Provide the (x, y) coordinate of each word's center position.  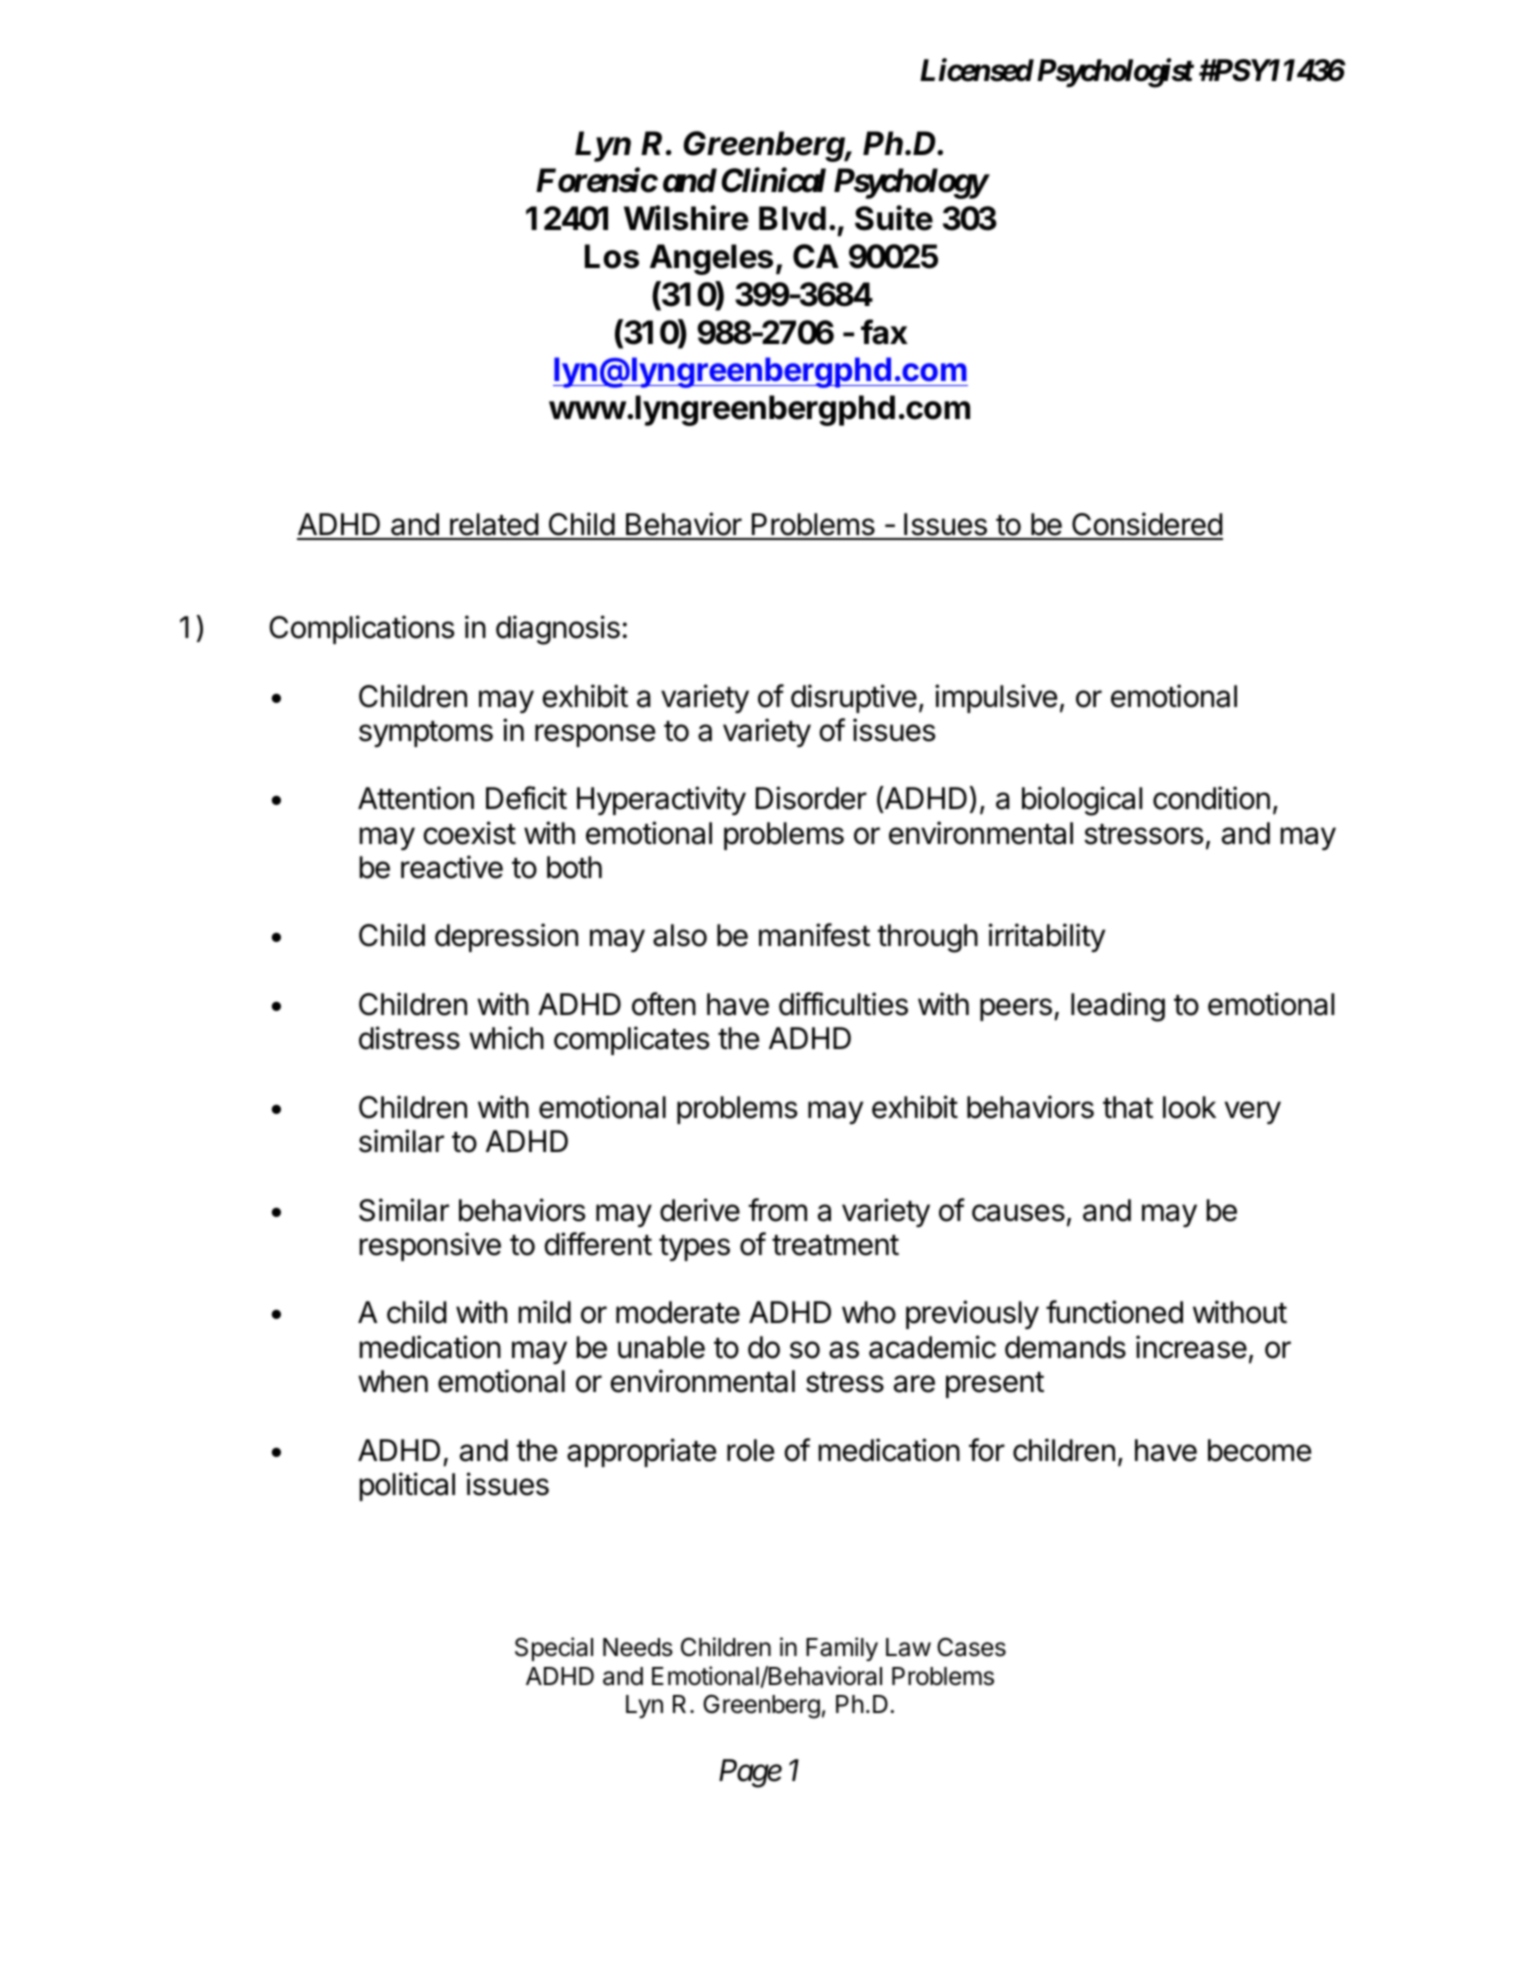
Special (554, 1649)
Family (842, 1649)
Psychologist (1115, 73)
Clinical (773, 180)
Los (612, 256)
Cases (971, 1647)
